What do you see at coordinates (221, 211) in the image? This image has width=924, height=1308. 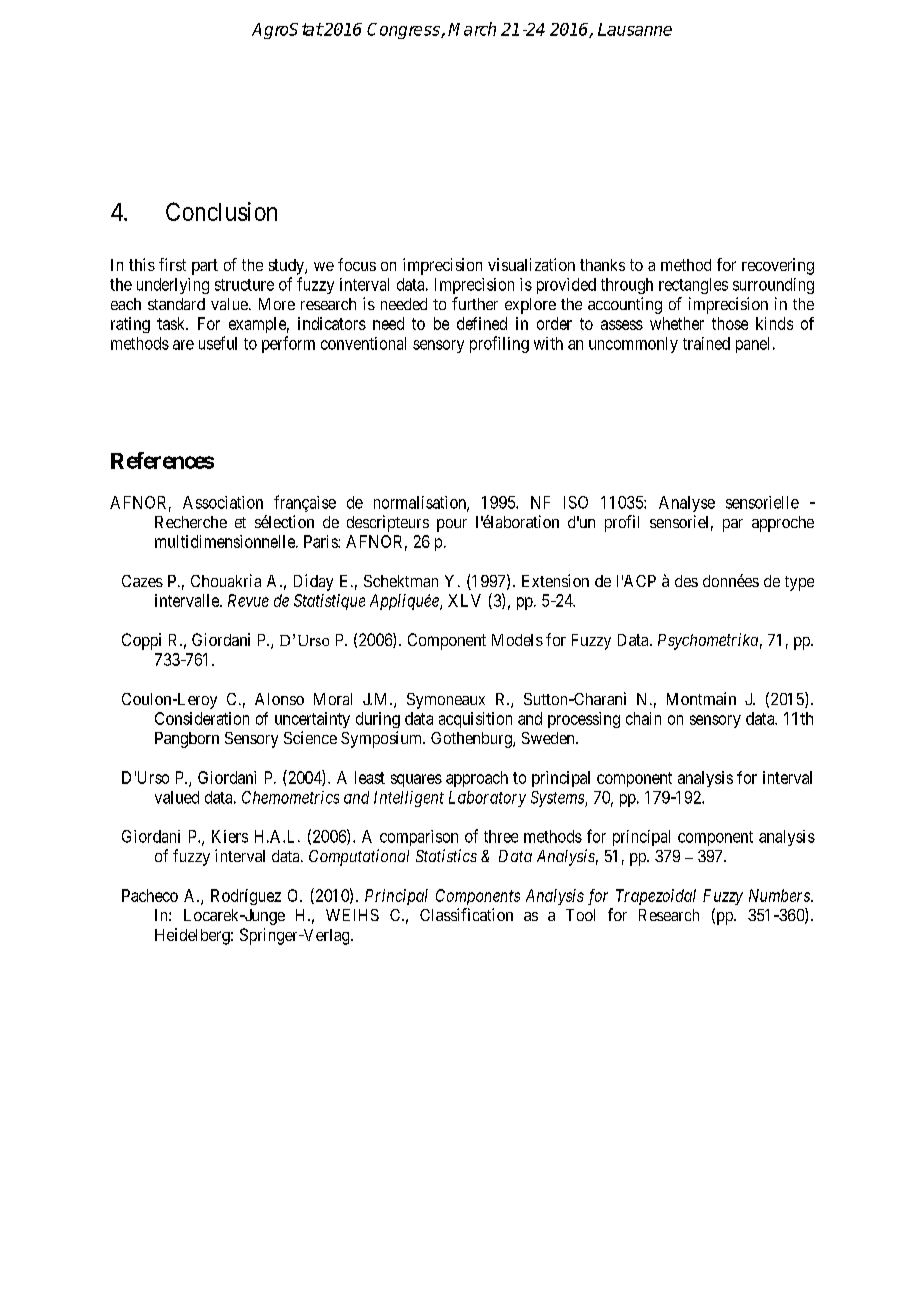 I see `Conclusion` at bounding box center [221, 211].
